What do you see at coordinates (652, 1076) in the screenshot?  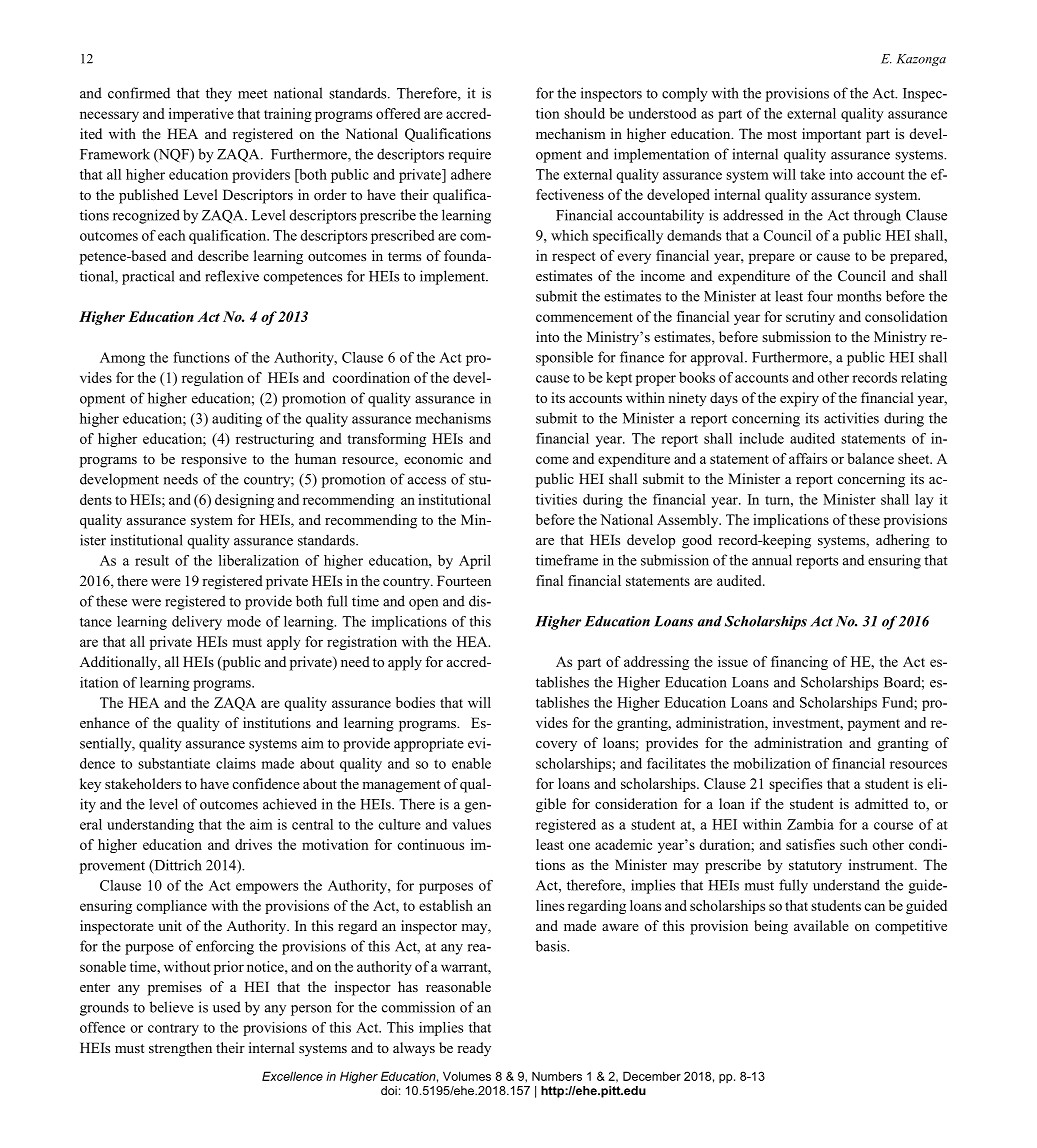 I see `December` at bounding box center [652, 1076].
